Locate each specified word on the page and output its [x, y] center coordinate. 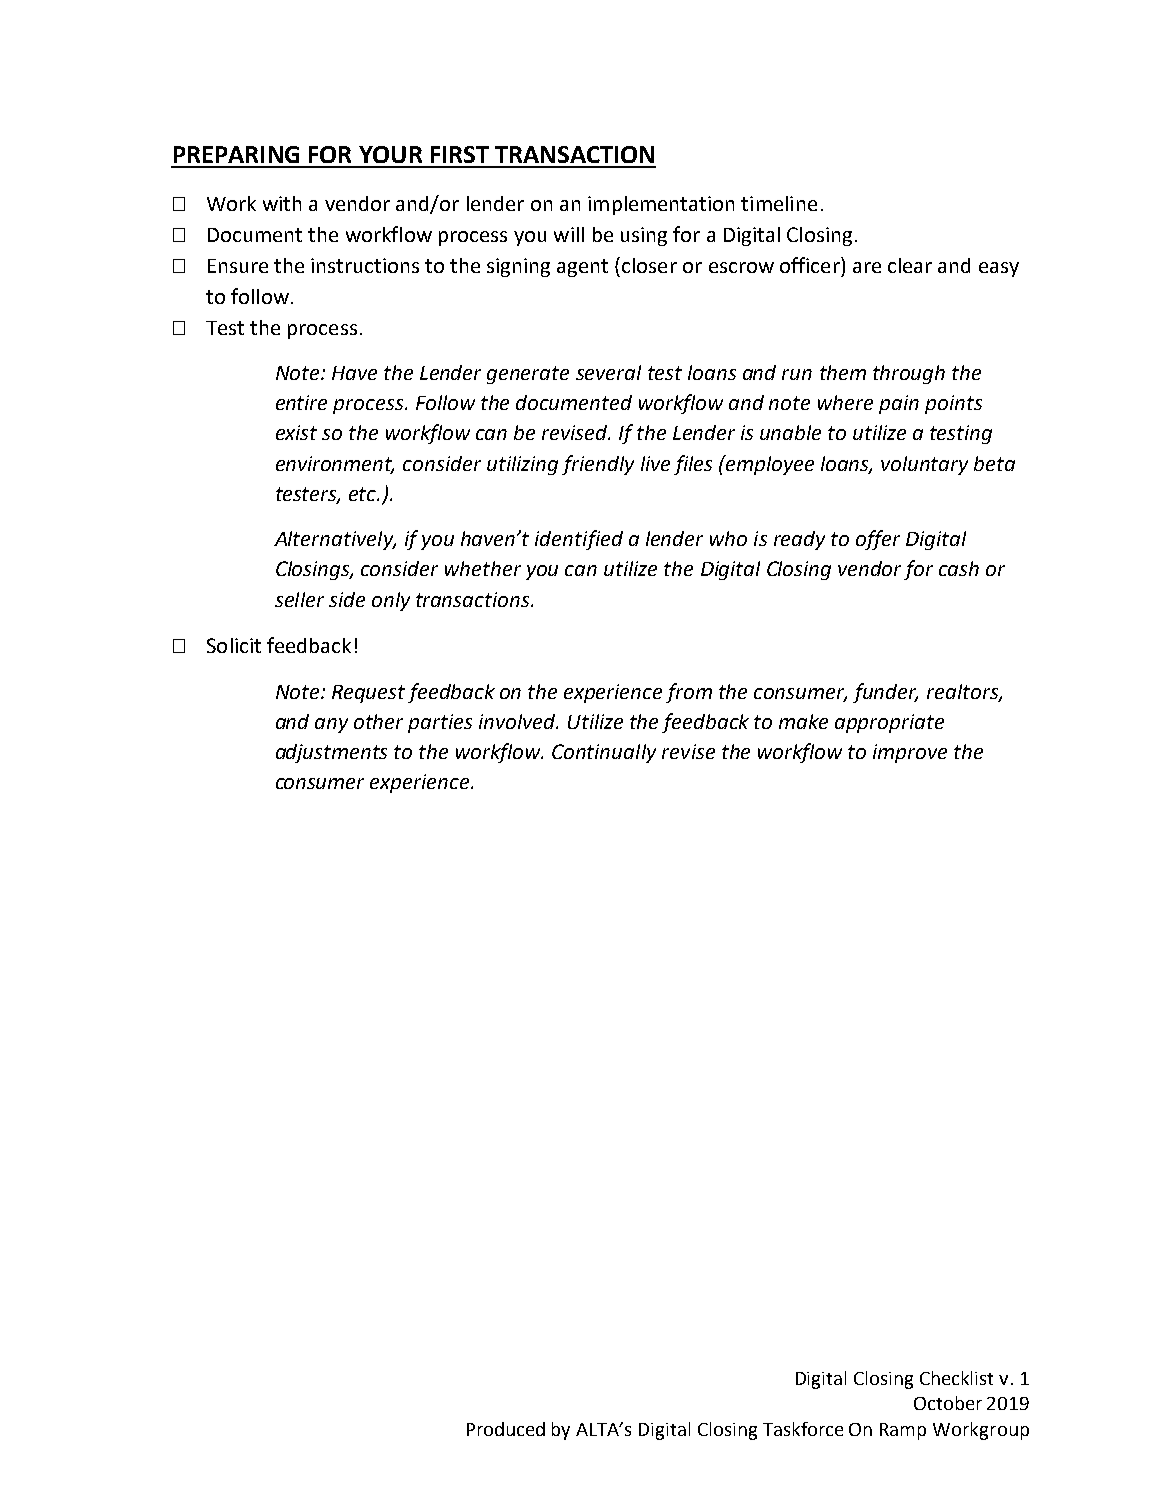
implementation [661, 205]
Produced [506, 1429]
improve [910, 753]
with [282, 203]
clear [910, 265]
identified [579, 540]
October [948, 1403]
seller [299, 599]
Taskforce [803, 1429]
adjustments [331, 753]
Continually [604, 753]
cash [959, 568]
